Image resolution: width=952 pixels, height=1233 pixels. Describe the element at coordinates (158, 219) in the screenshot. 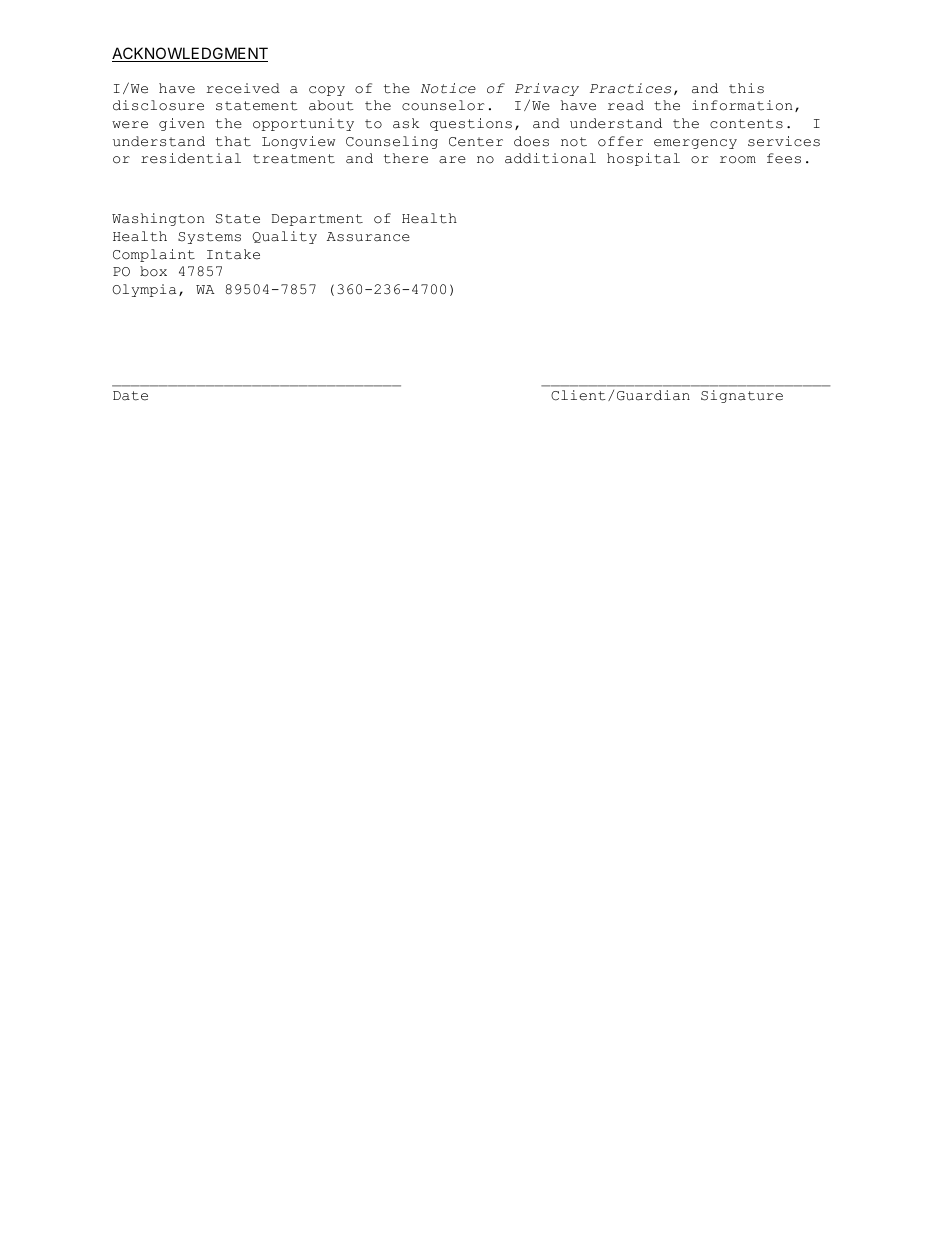

I see `Washington` at that location.
